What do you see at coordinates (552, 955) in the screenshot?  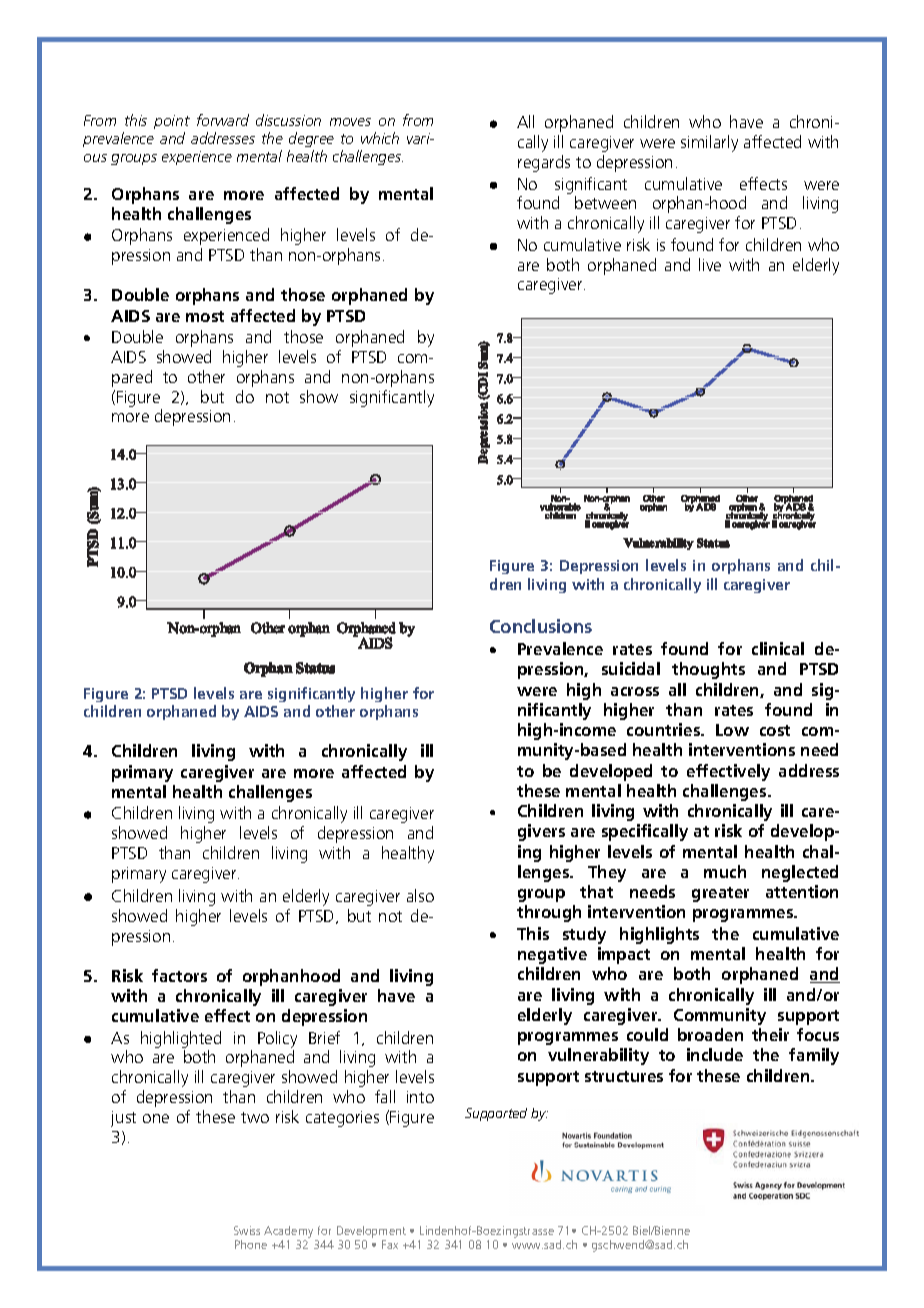 I see `negative` at bounding box center [552, 955].
